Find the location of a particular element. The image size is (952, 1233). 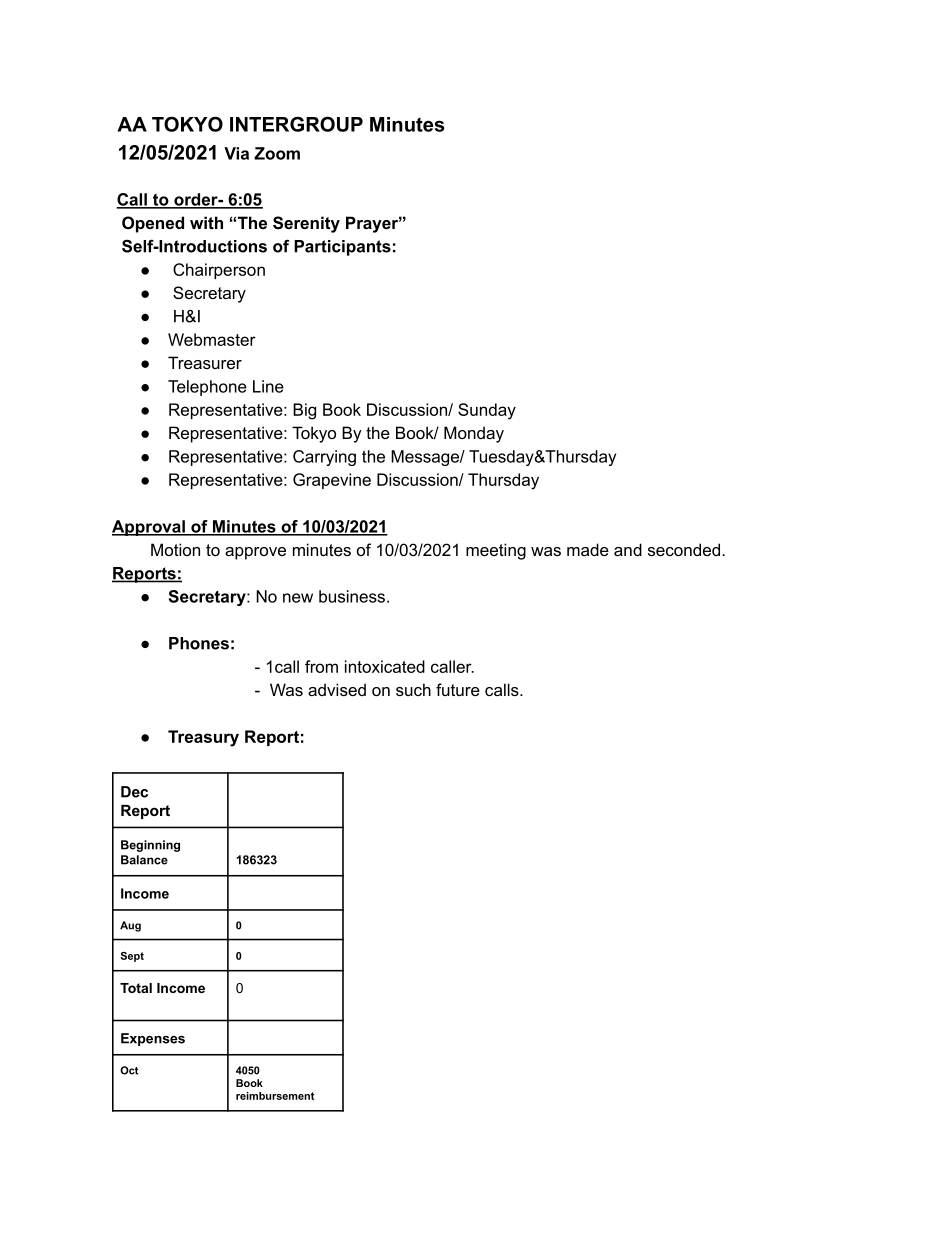

Via is located at coordinates (236, 153).
